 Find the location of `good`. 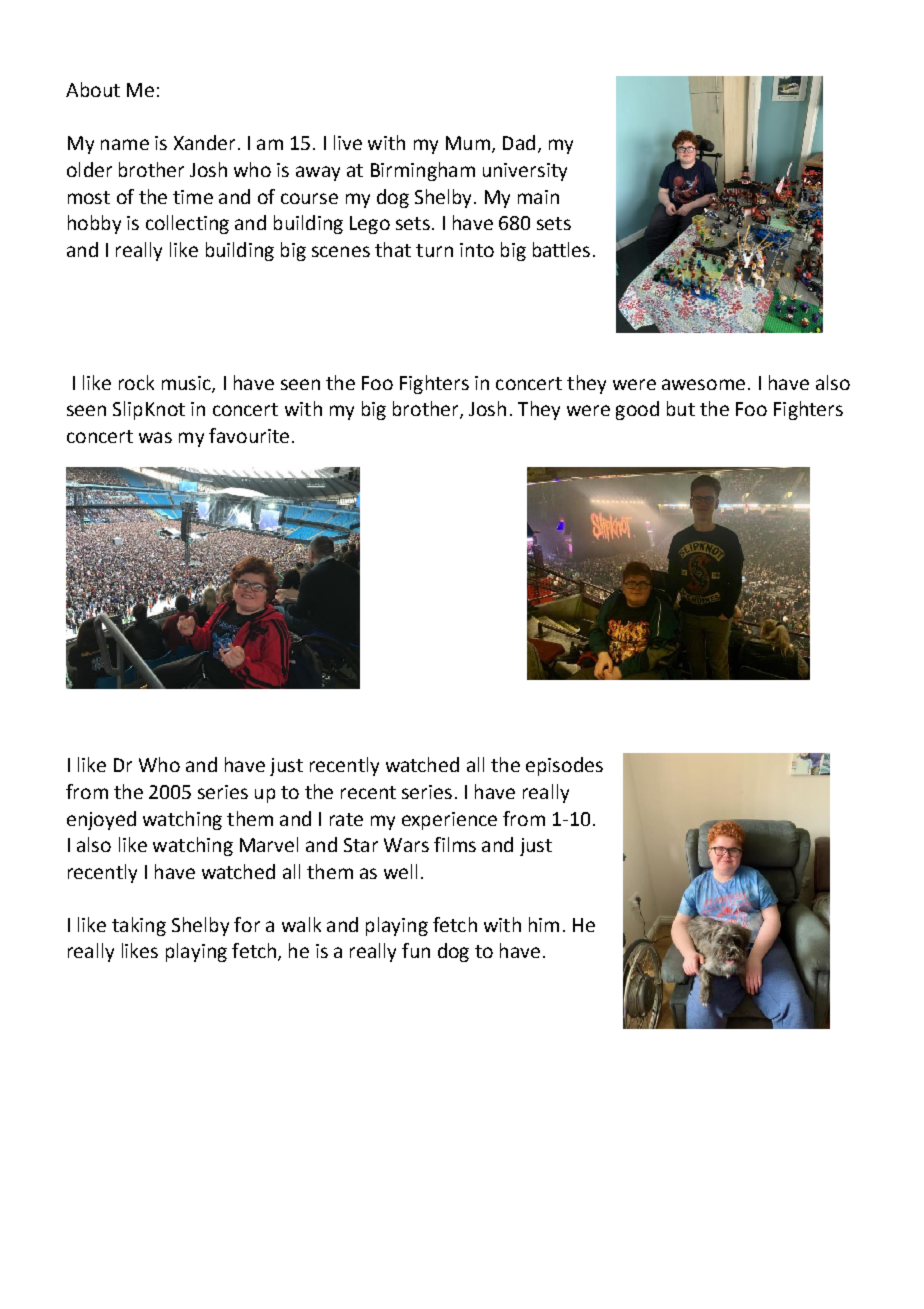

good is located at coordinates (637, 410).
